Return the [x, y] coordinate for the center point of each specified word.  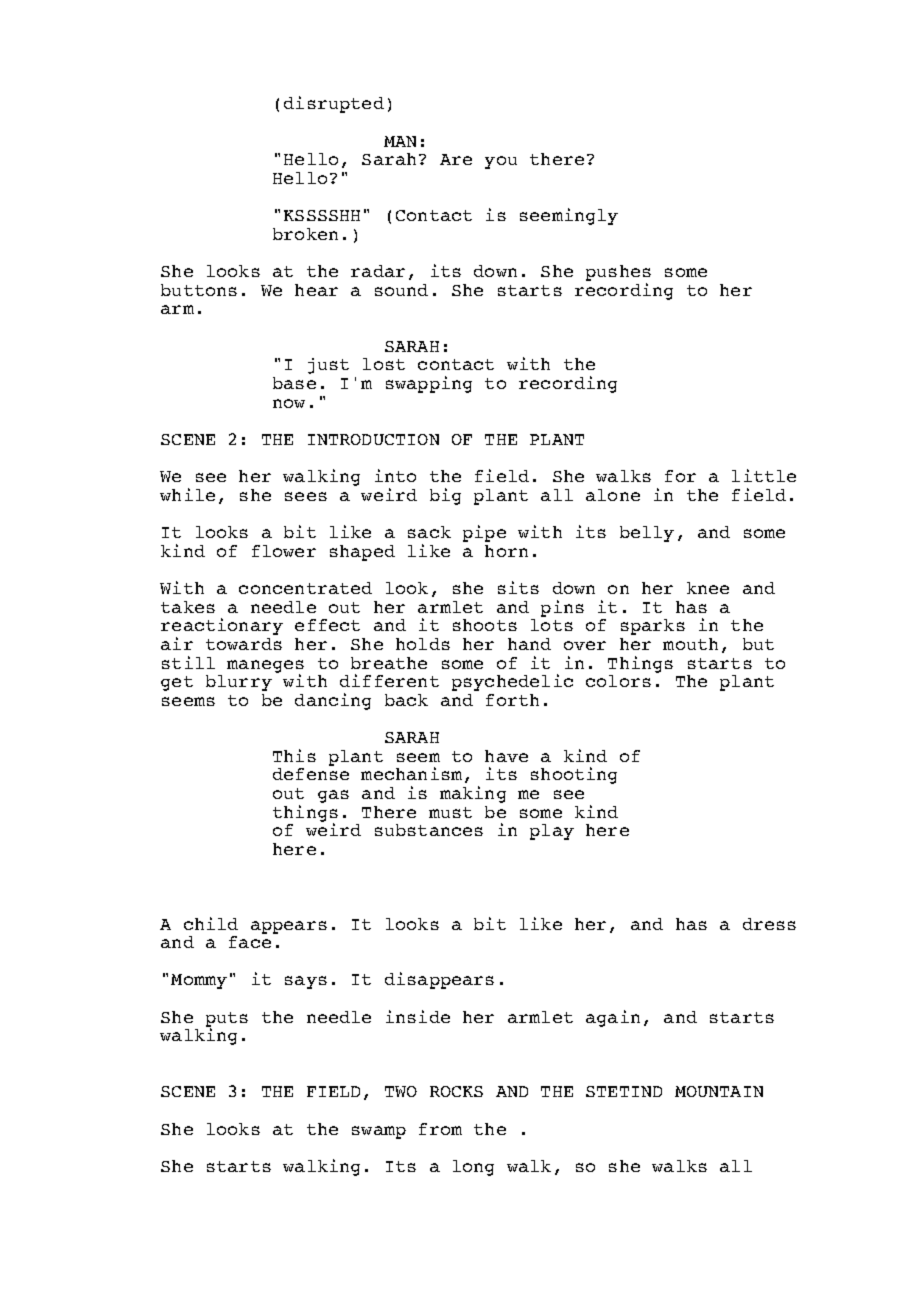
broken [305, 234]
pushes [618, 274]
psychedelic [512, 682]
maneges [265, 667]
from [440, 1129]
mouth [690, 644]
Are [456, 159]
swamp [379, 1132]
